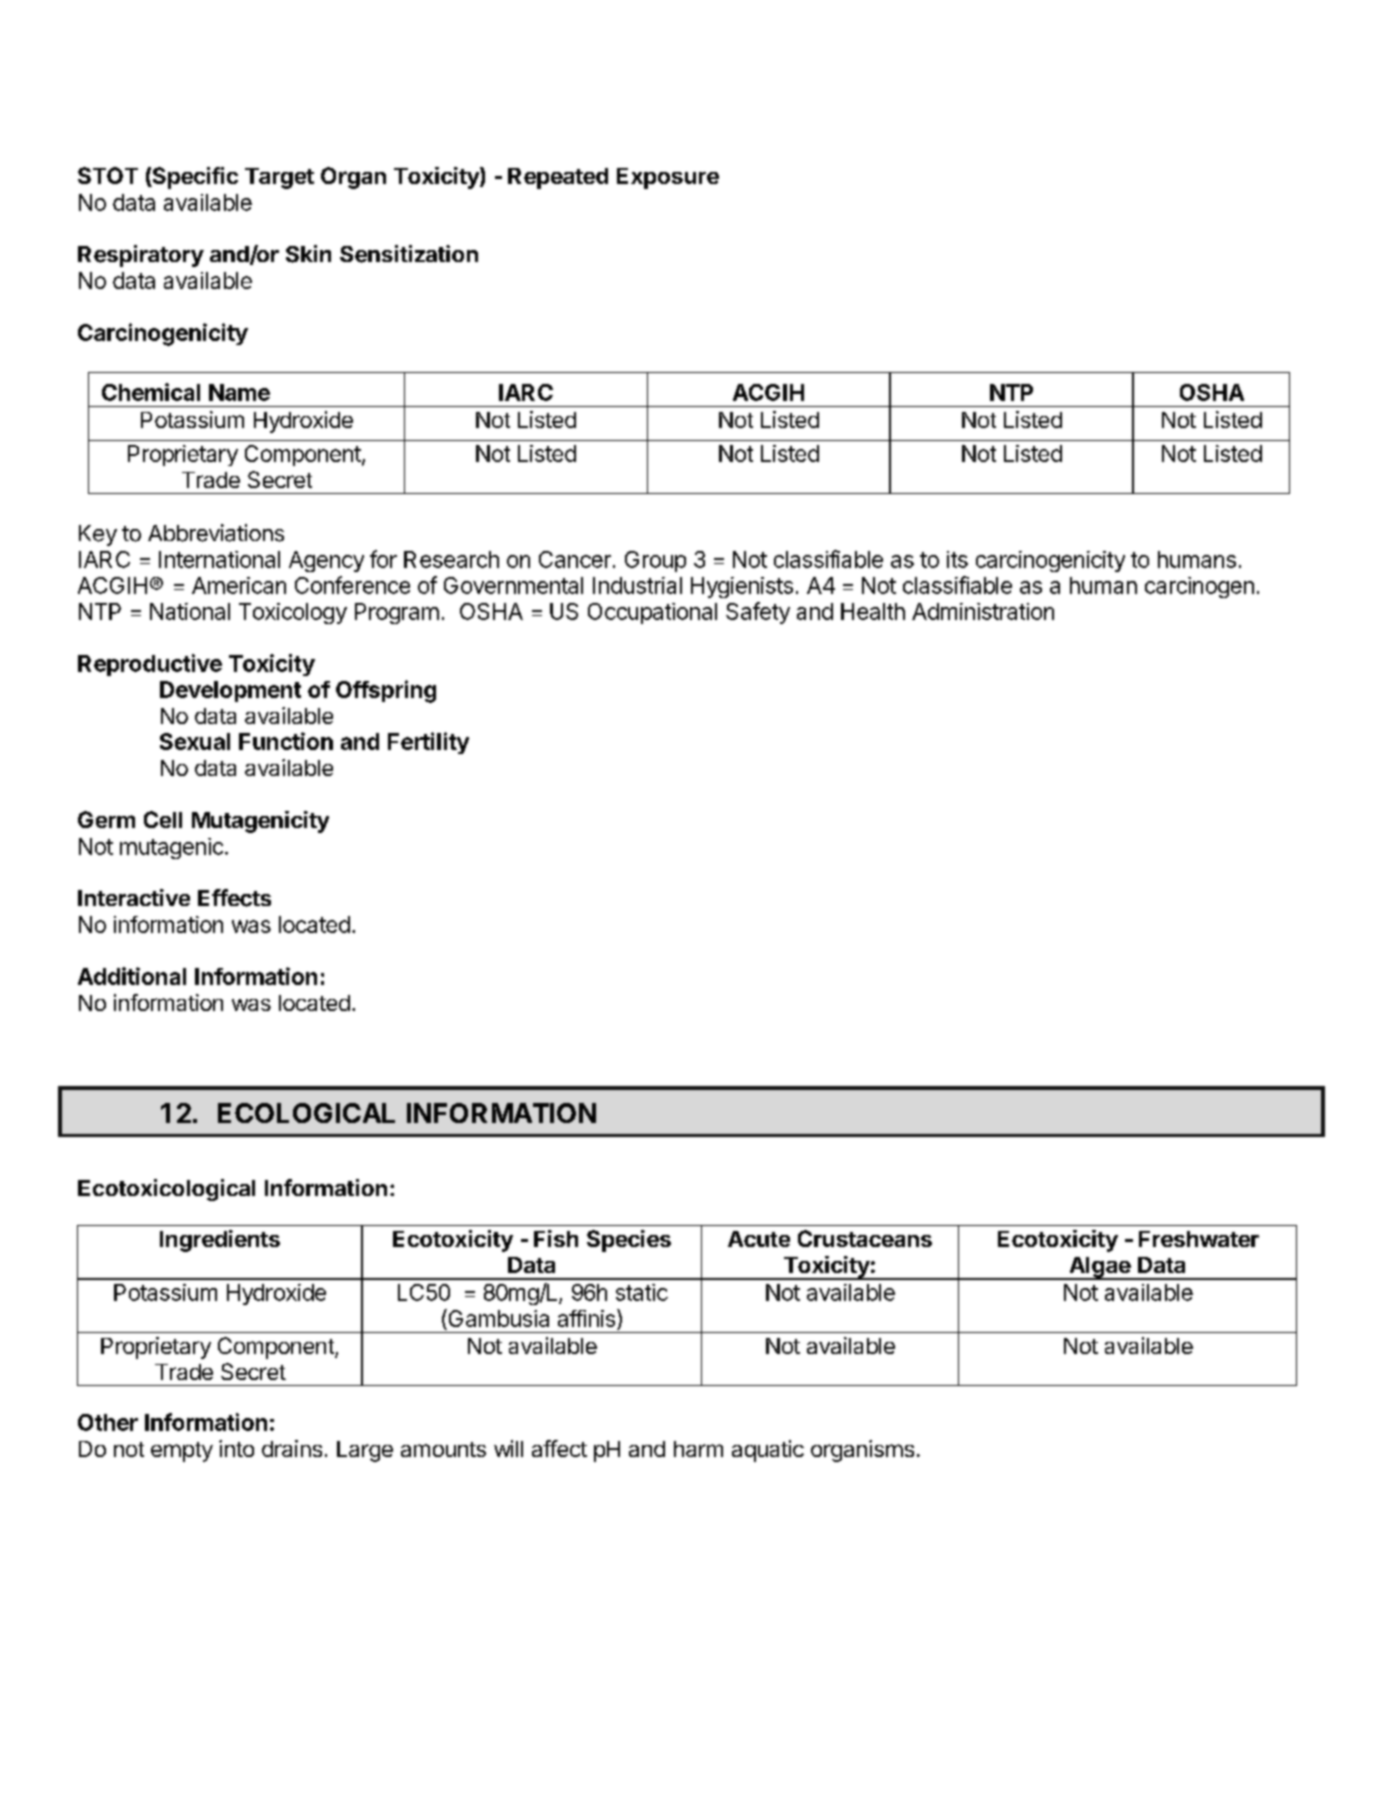 The height and width of the image is (1797, 1389). What do you see at coordinates (279, 178) in the image?
I see `Target` at bounding box center [279, 178].
